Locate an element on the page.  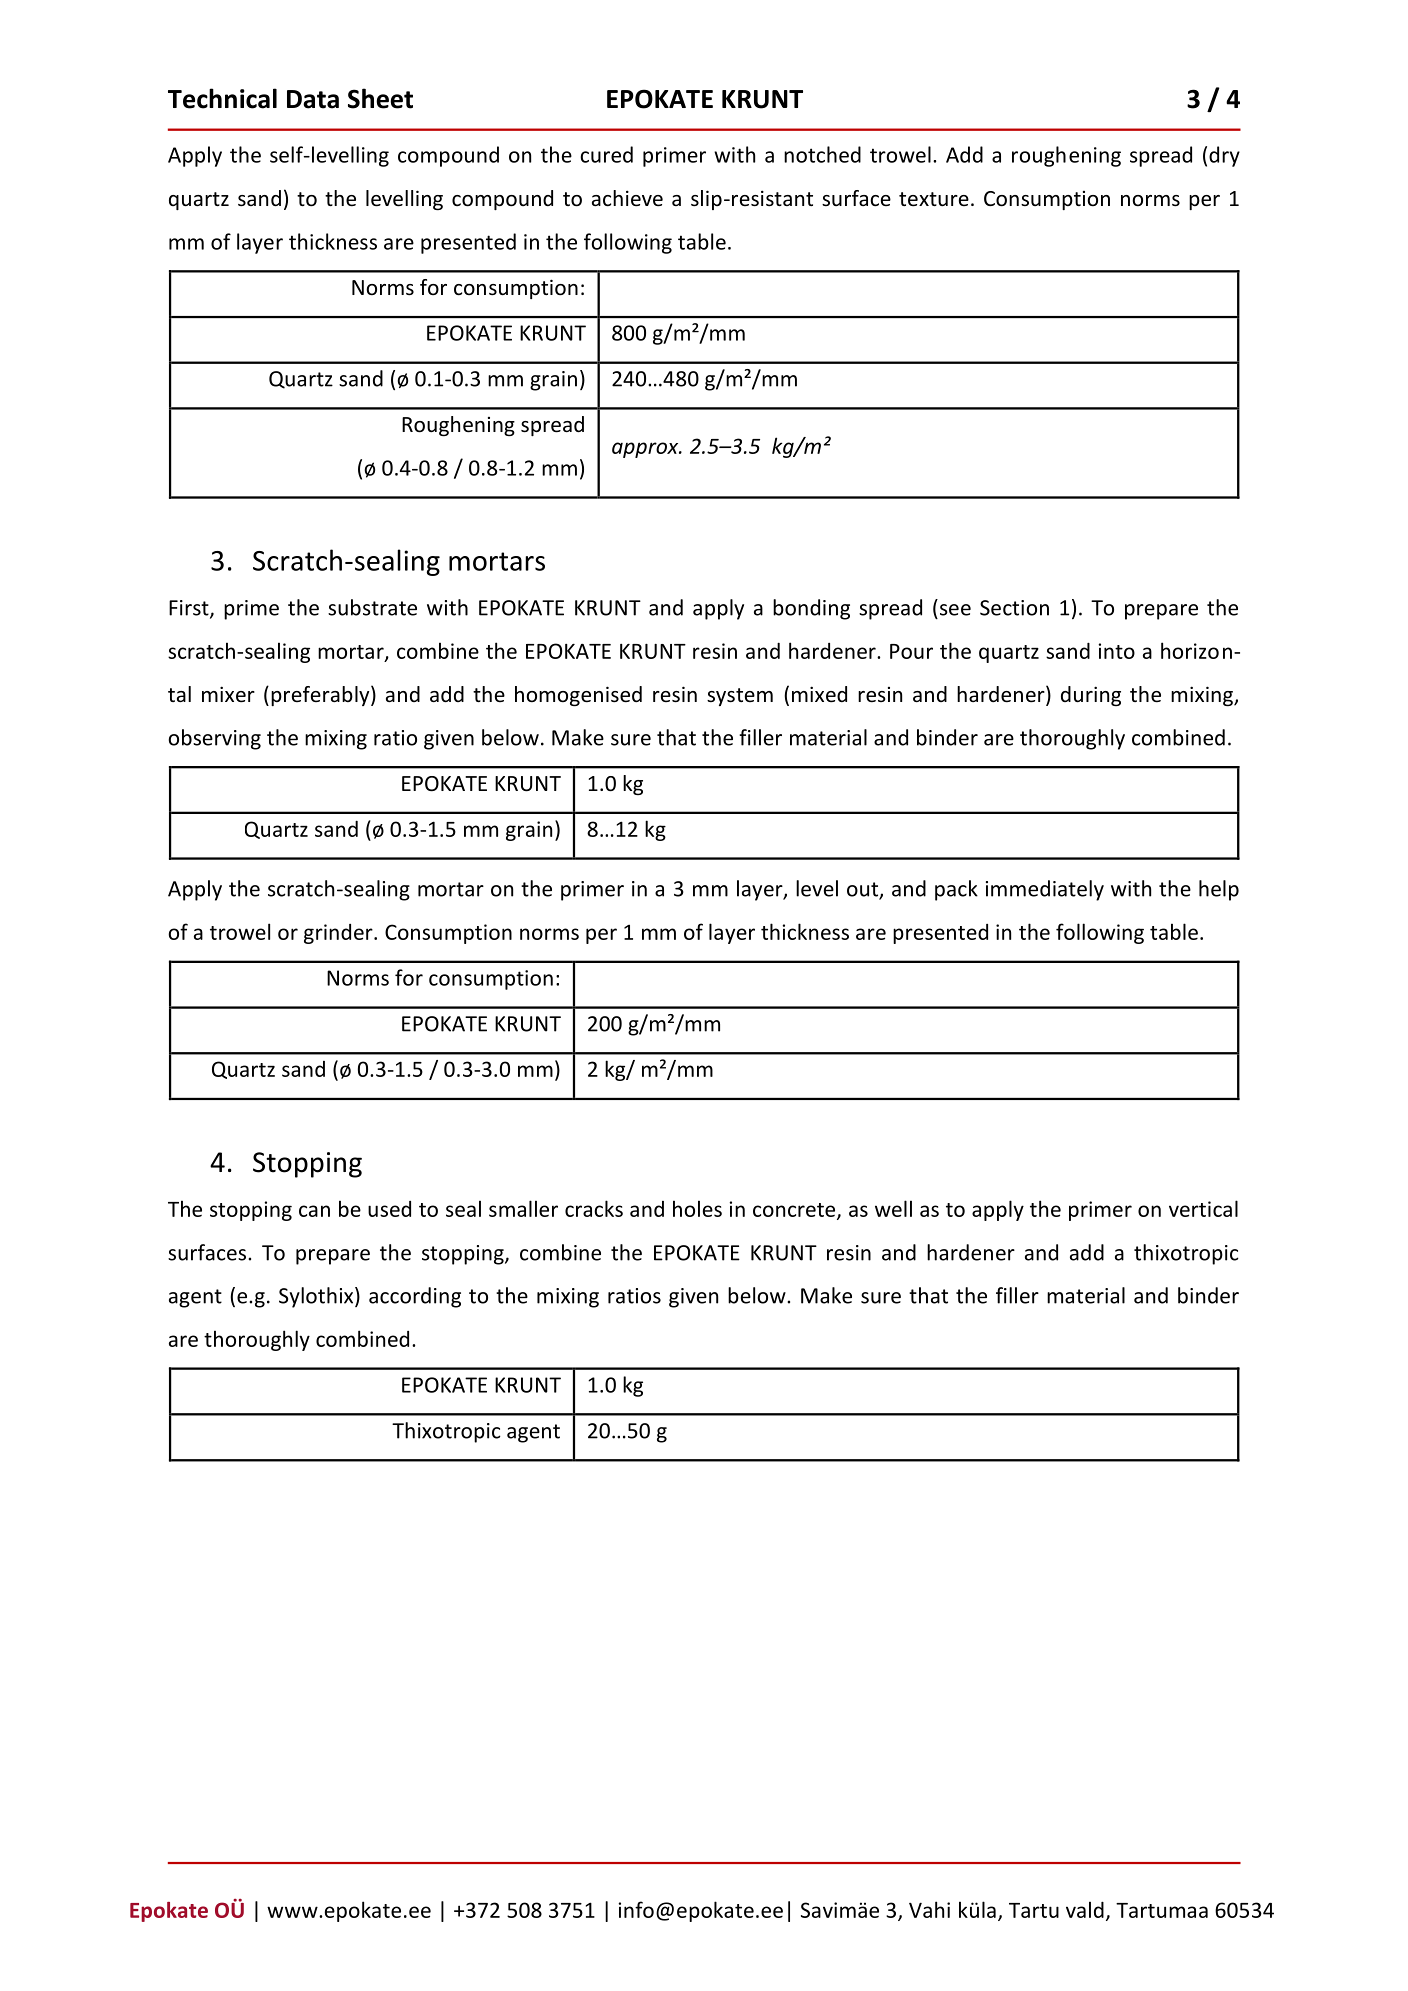
vertical is located at coordinates (1203, 1208).
